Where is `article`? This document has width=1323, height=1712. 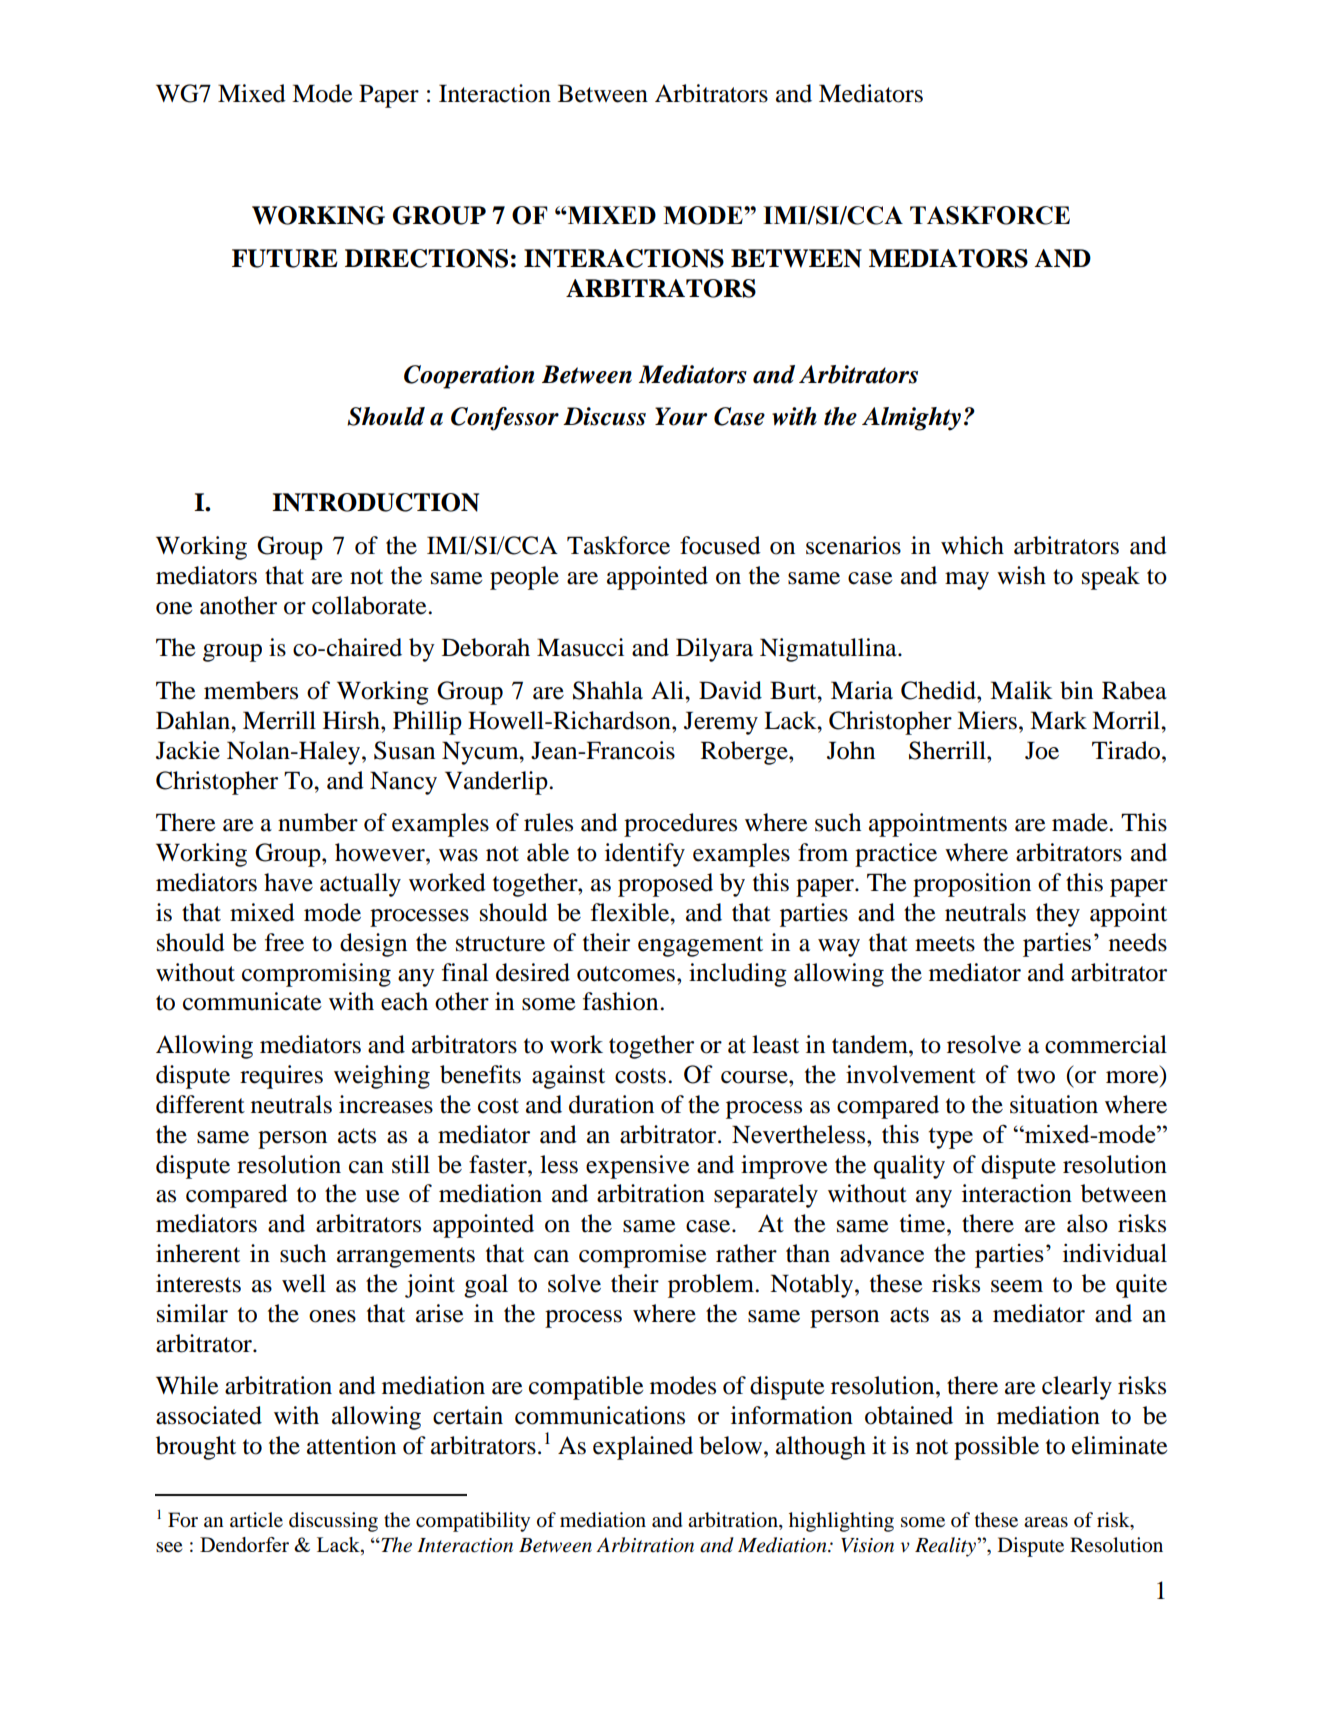 article is located at coordinates (256, 1520).
